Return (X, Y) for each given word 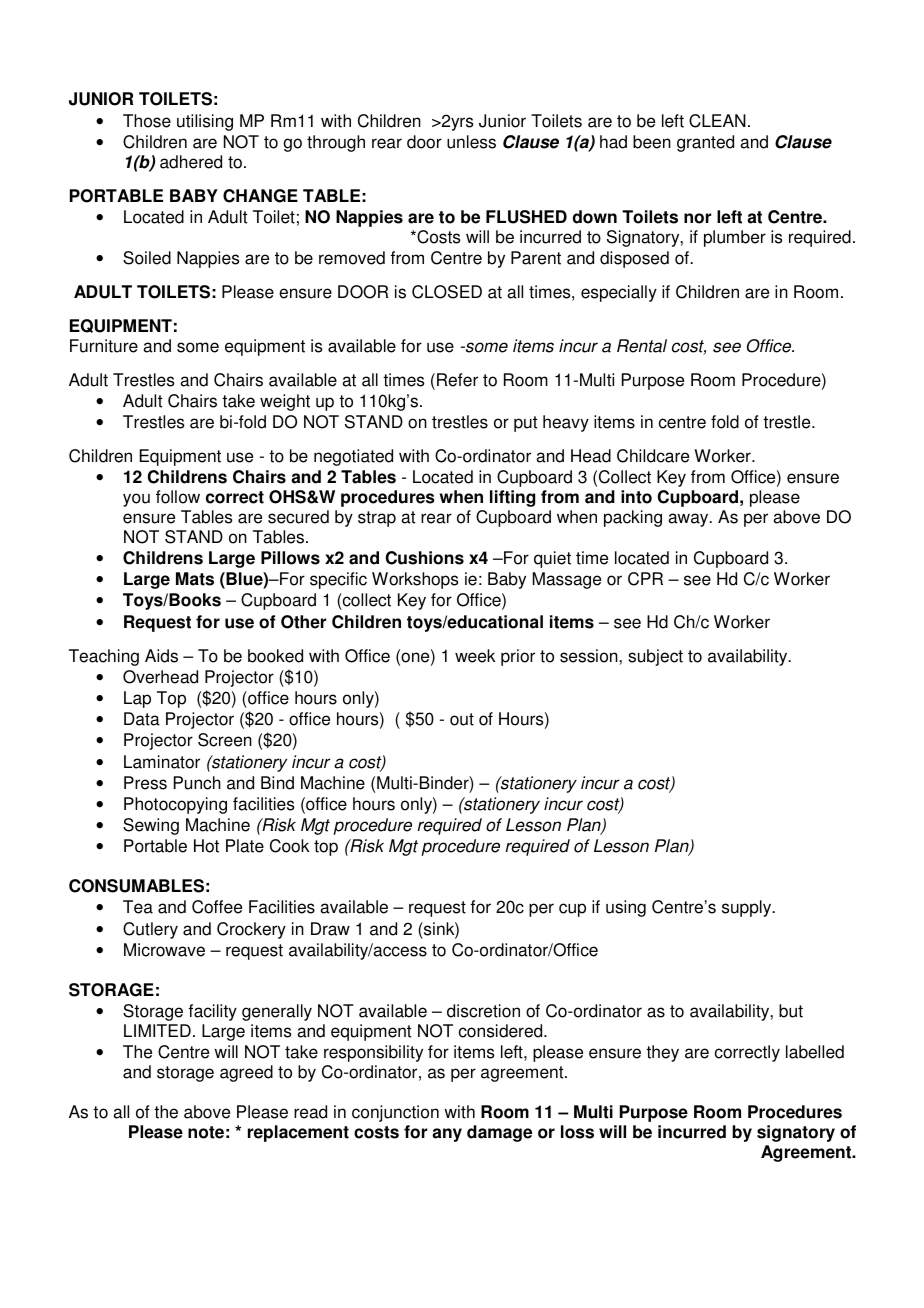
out (462, 719)
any (447, 1135)
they (662, 1053)
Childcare (653, 456)
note (206, 1132)
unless (471, 142)
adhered (191, 162)
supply (748, 908)
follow (178, 497)
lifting (512, 498)
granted (705, 143)
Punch (197, 783)
